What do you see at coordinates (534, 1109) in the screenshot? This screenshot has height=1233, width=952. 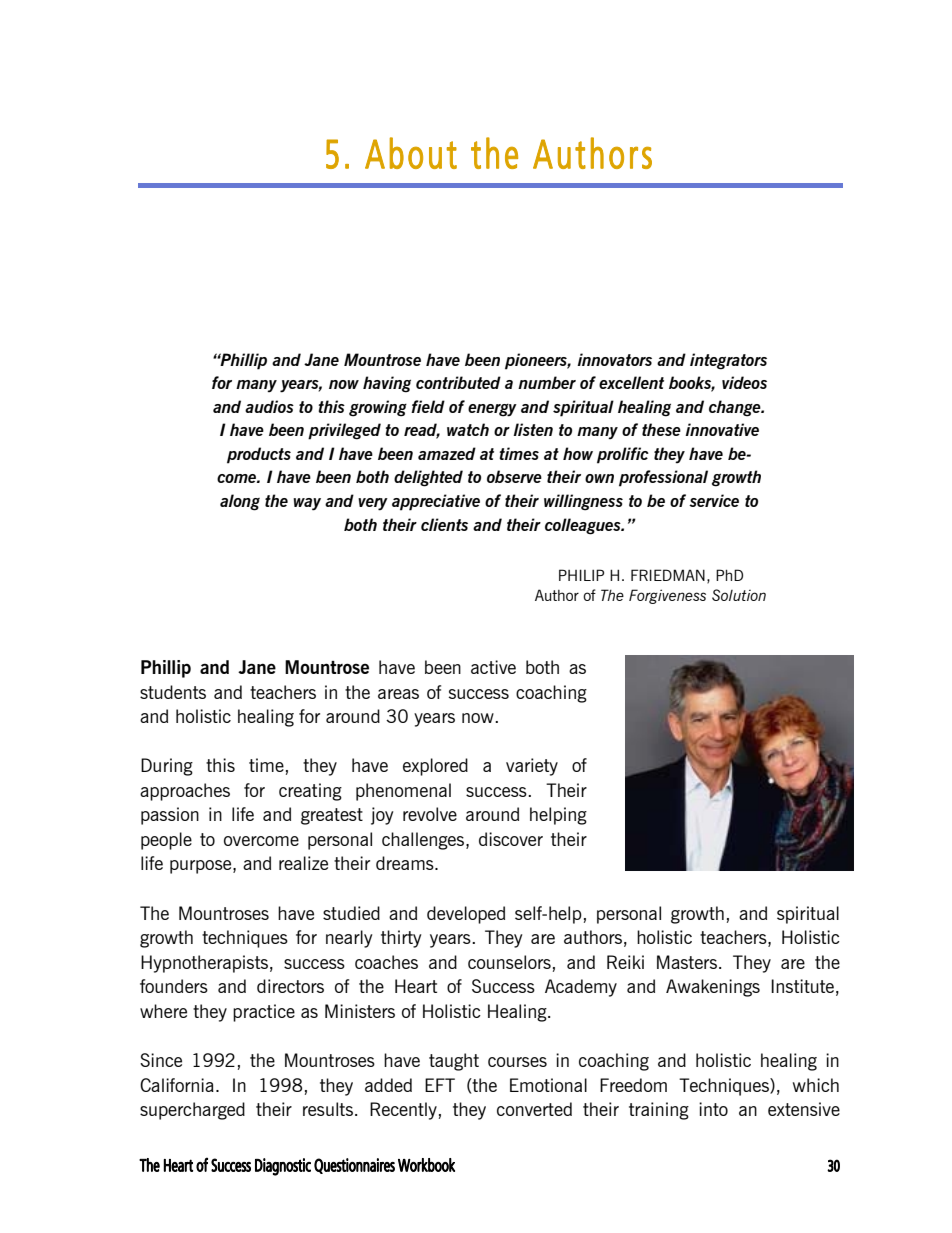 I see `converted` at bounding box center [534, 1109].
